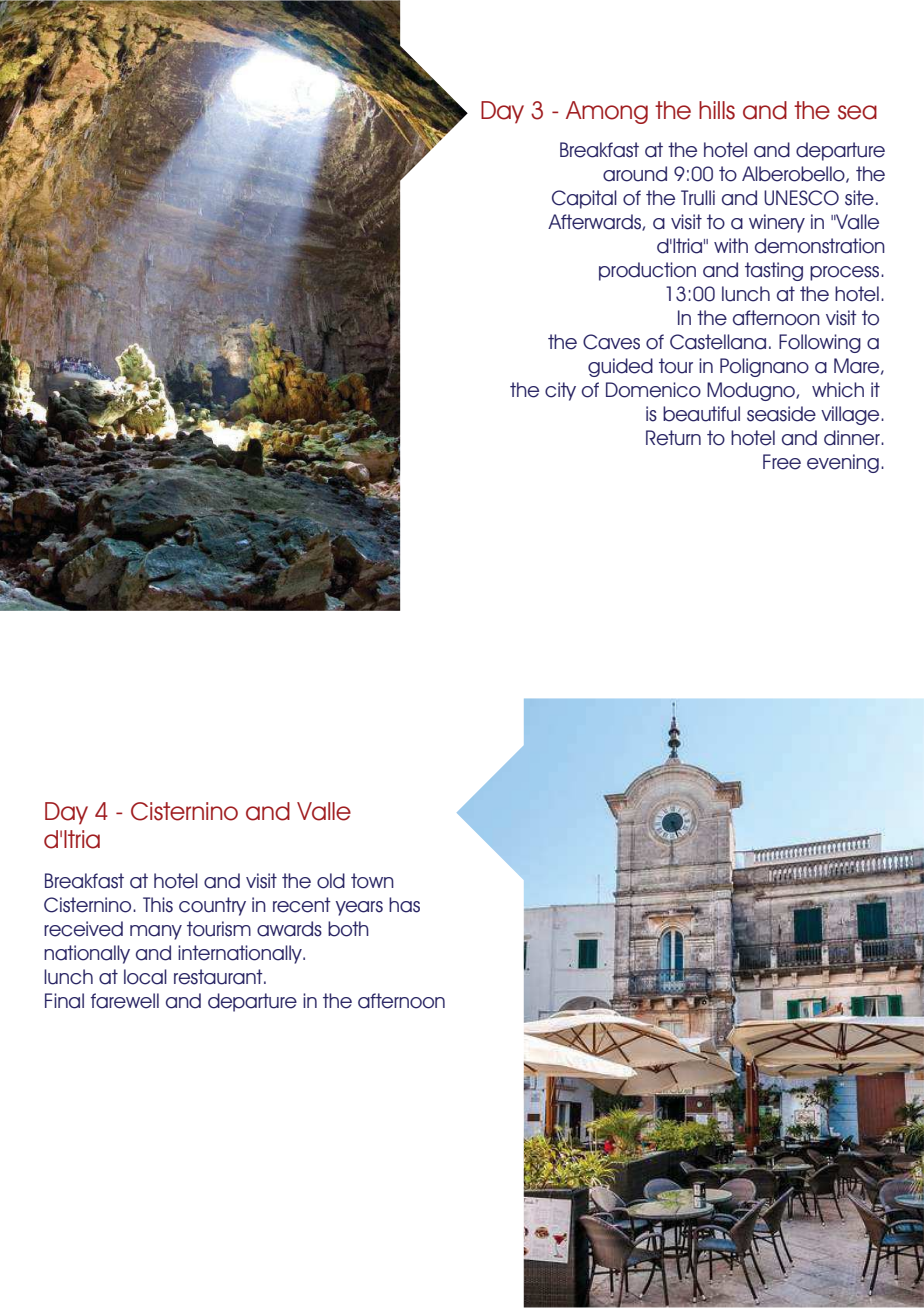 The image size is (924, 1308). I want to click on beautiful, so click(701, 414).
